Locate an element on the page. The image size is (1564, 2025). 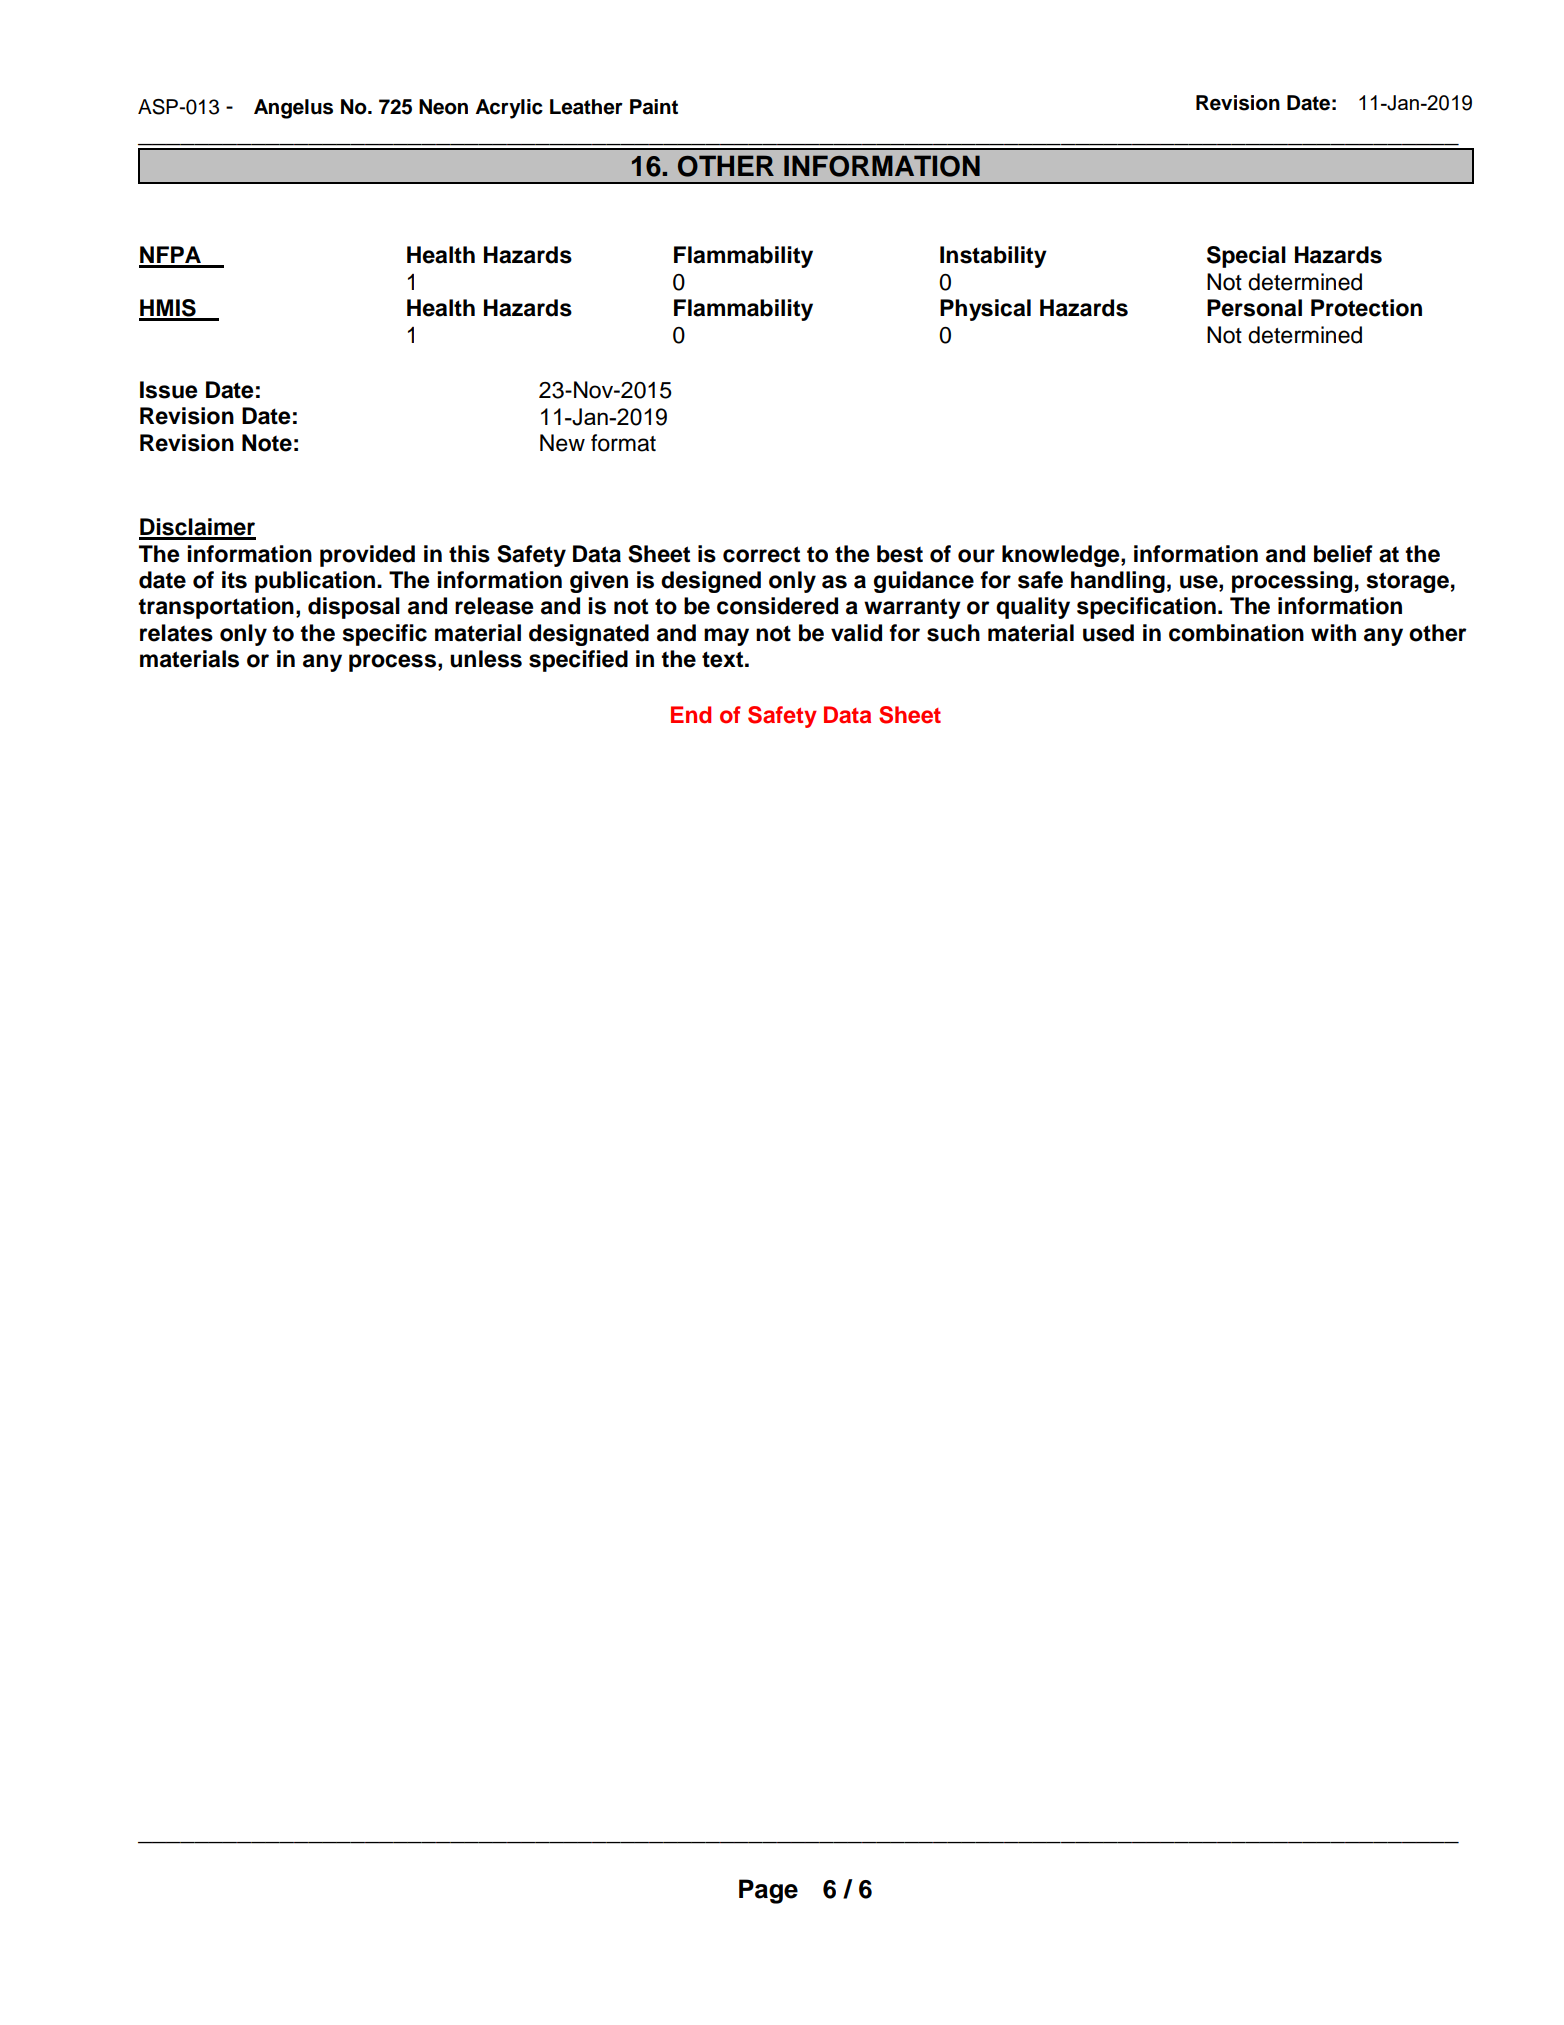
may is located at coordinates (726, 637).
